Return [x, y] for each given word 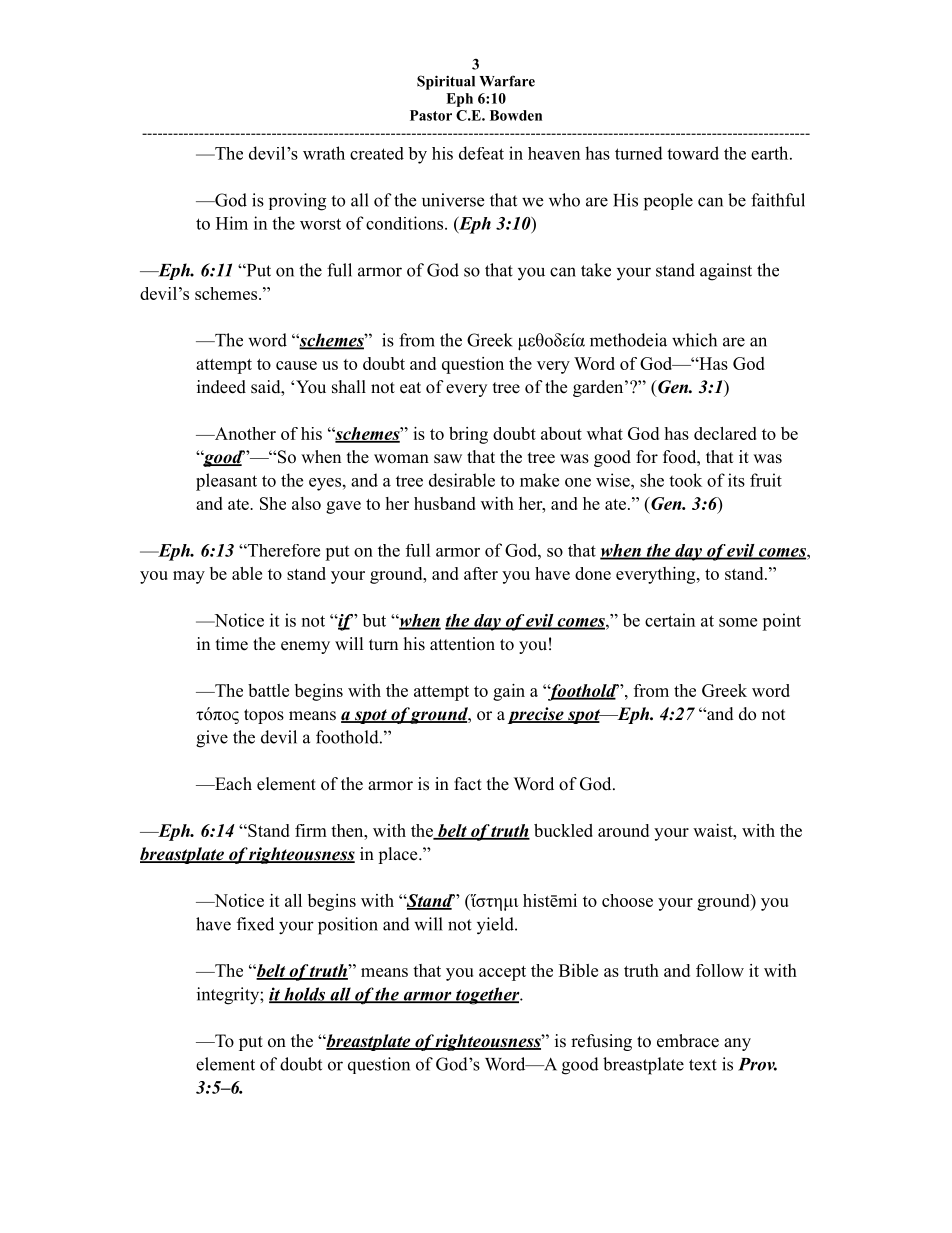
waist [714, 830]
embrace [688, 1041]
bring [468, 435]
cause [296, 365]
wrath [324, 153]
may [189, 577]
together [488, 996]
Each [232, 784]
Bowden [516, 115]
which [694, 340]
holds [305, 995]
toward [693, 153]
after [481, 573]
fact [468, 783]
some [738, 622]
